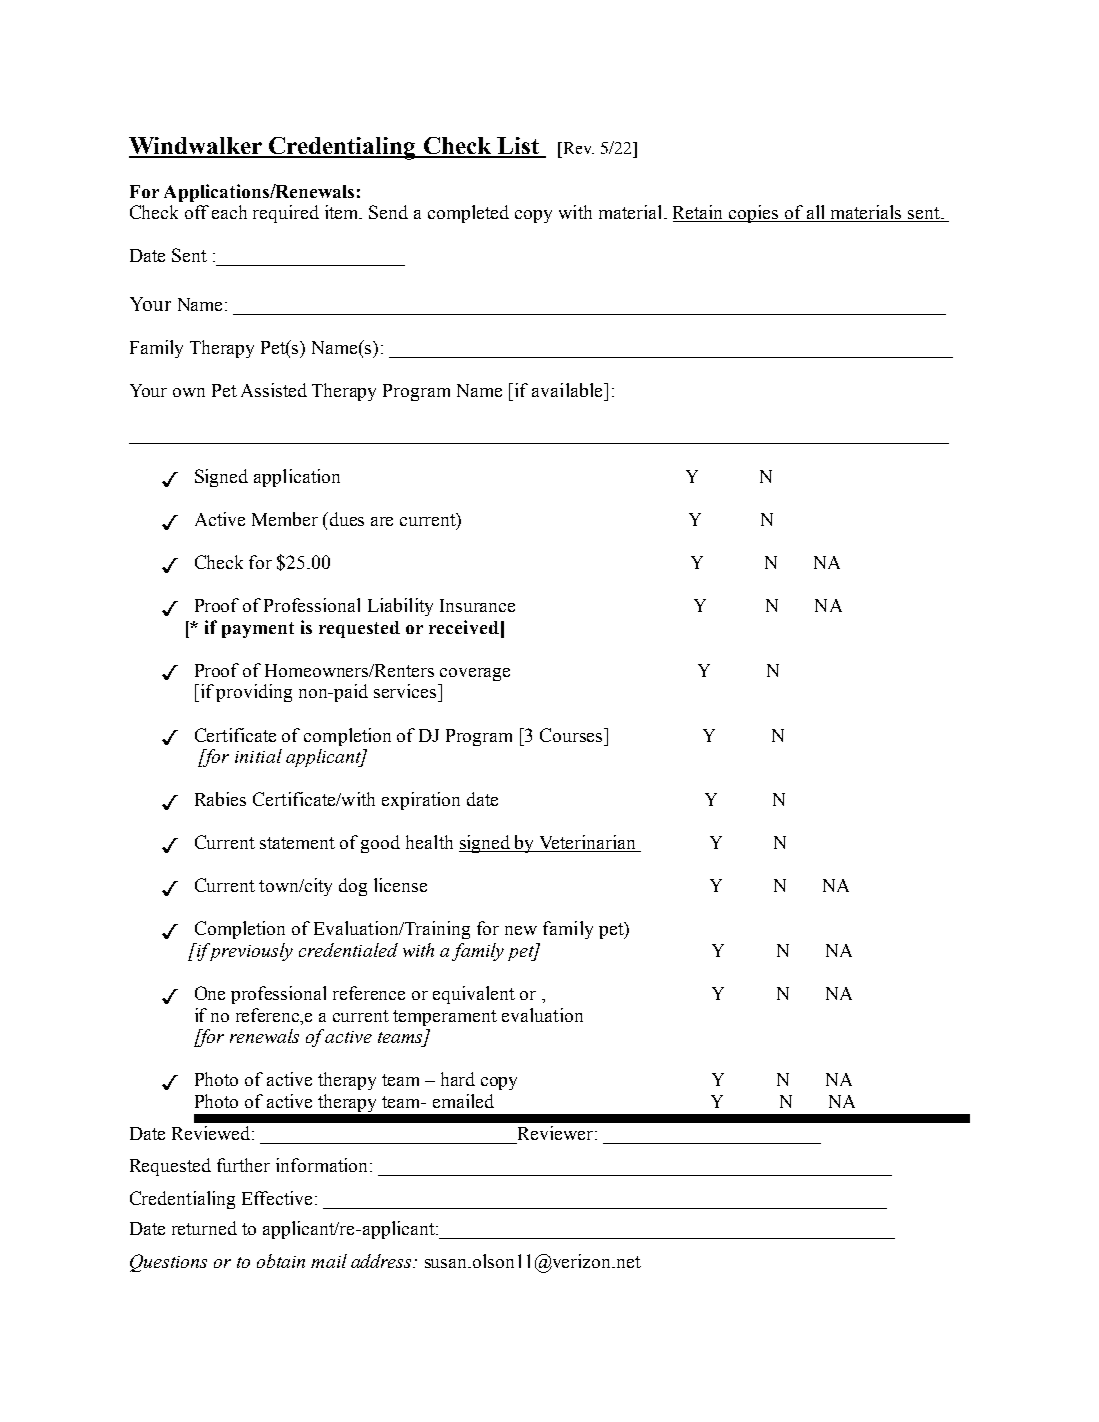 The image size is (1099, 1422). What do you see at coordinates (468, 214) in the screenshot?
I see `completed` at bounding box center [468, 214].
